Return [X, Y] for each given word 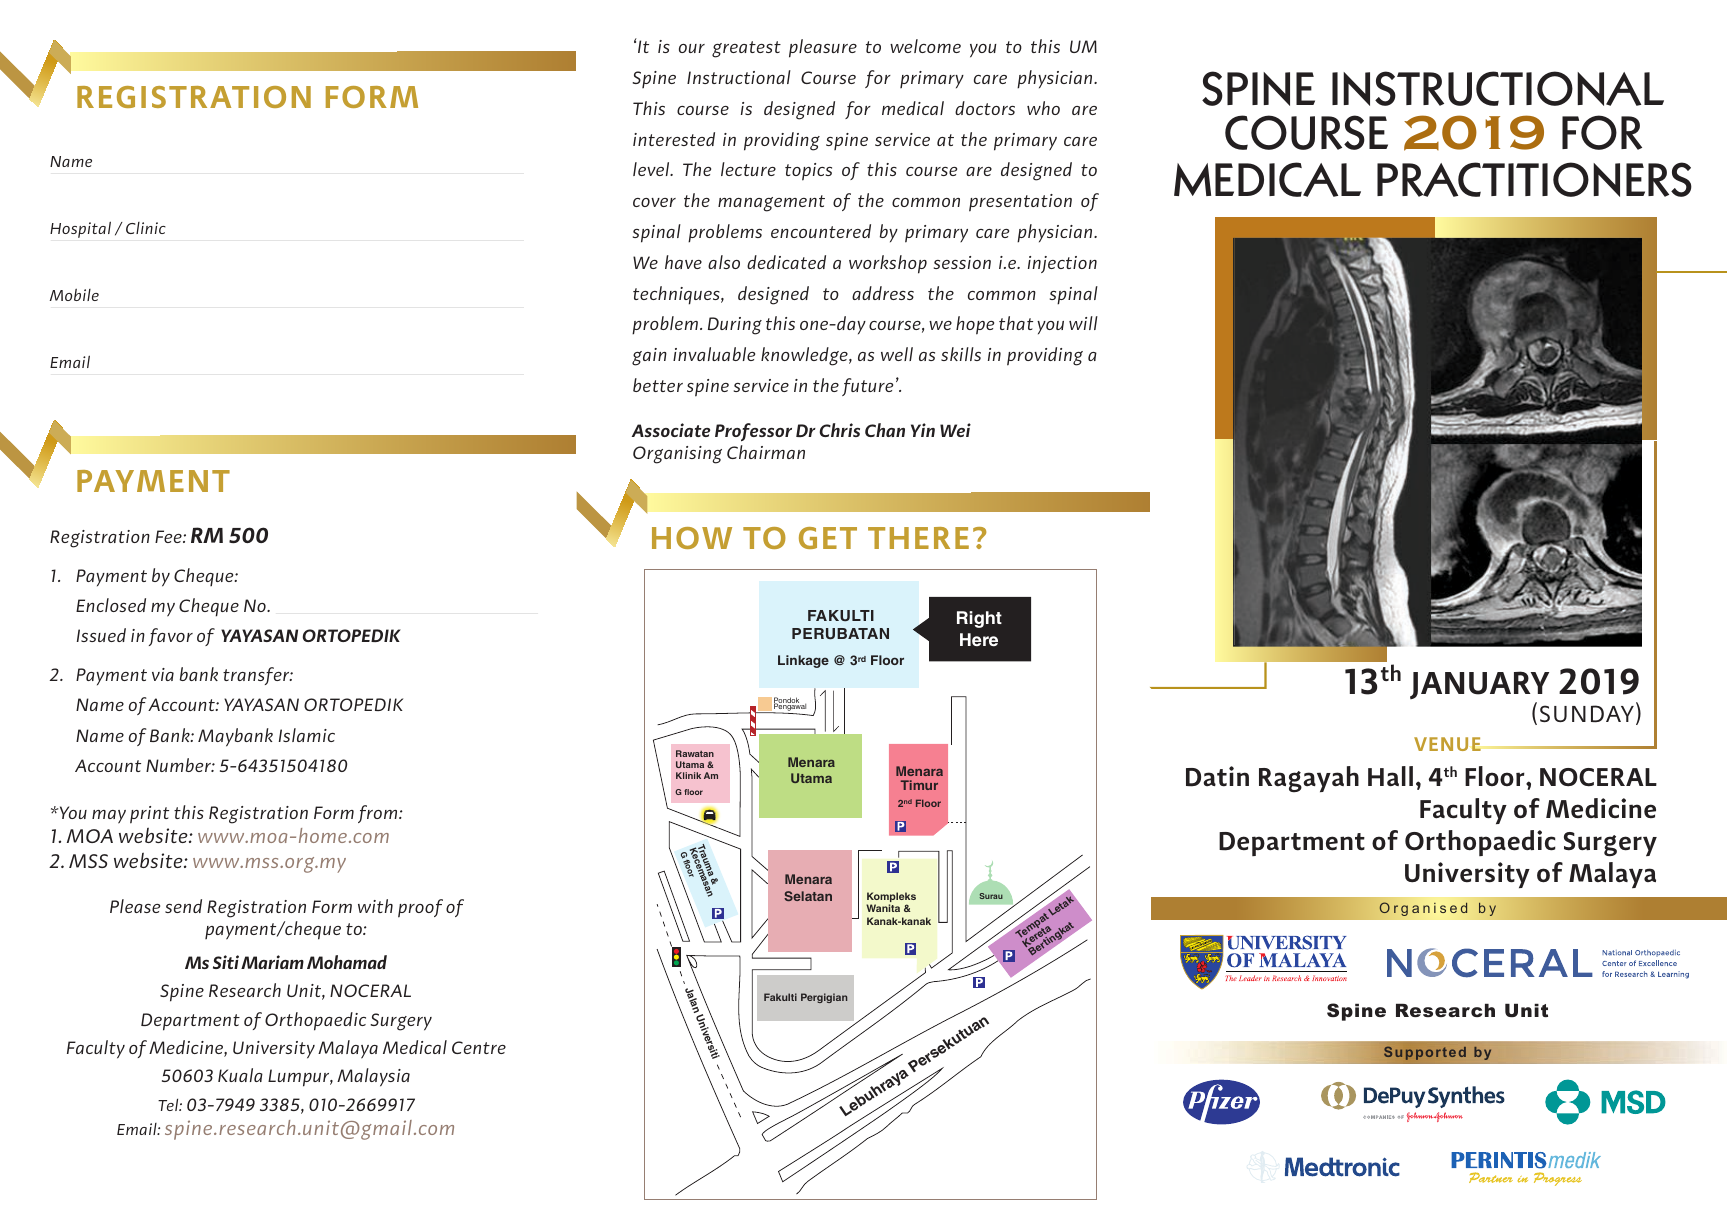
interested [674, 139]
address [883, 293]
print [149, 815]
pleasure [823, 48]
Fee [169, 536]
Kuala [240, 1075]
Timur [919, 785]
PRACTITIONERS [1534, 179]
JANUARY [1479, 685]
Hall [1390, 776]
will [1083, 323]
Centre [479, 1047]
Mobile [74, 294]
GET [828, 538]
